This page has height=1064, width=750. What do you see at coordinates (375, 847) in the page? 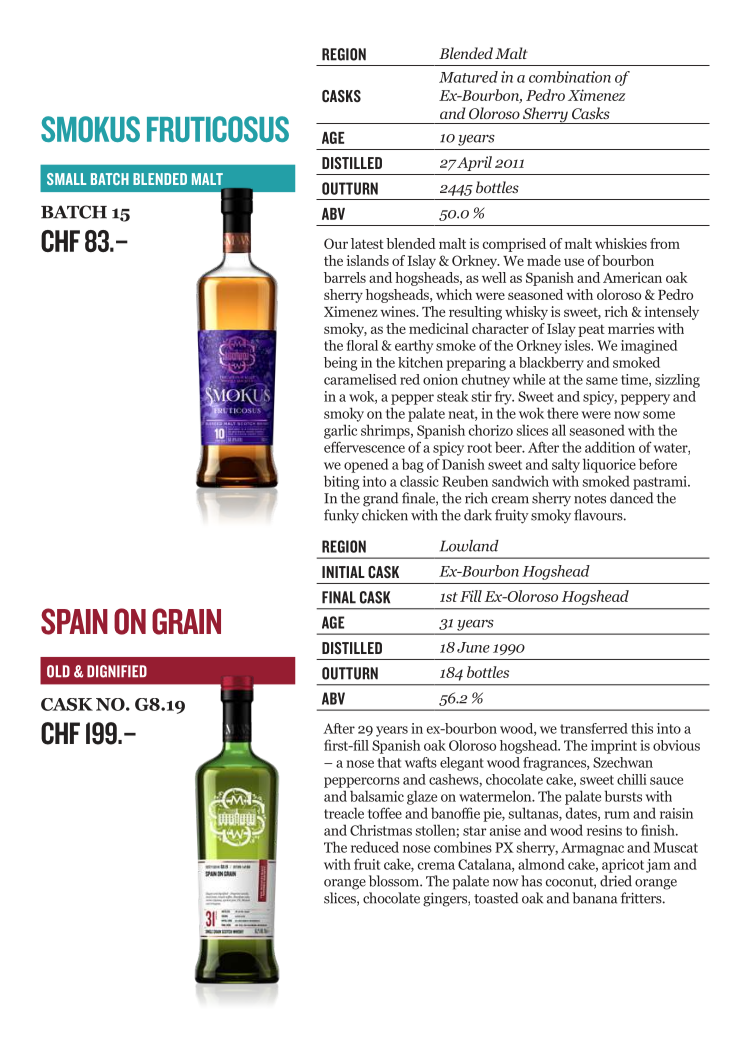
I see `reduced` at bounding box center [375, 847].
